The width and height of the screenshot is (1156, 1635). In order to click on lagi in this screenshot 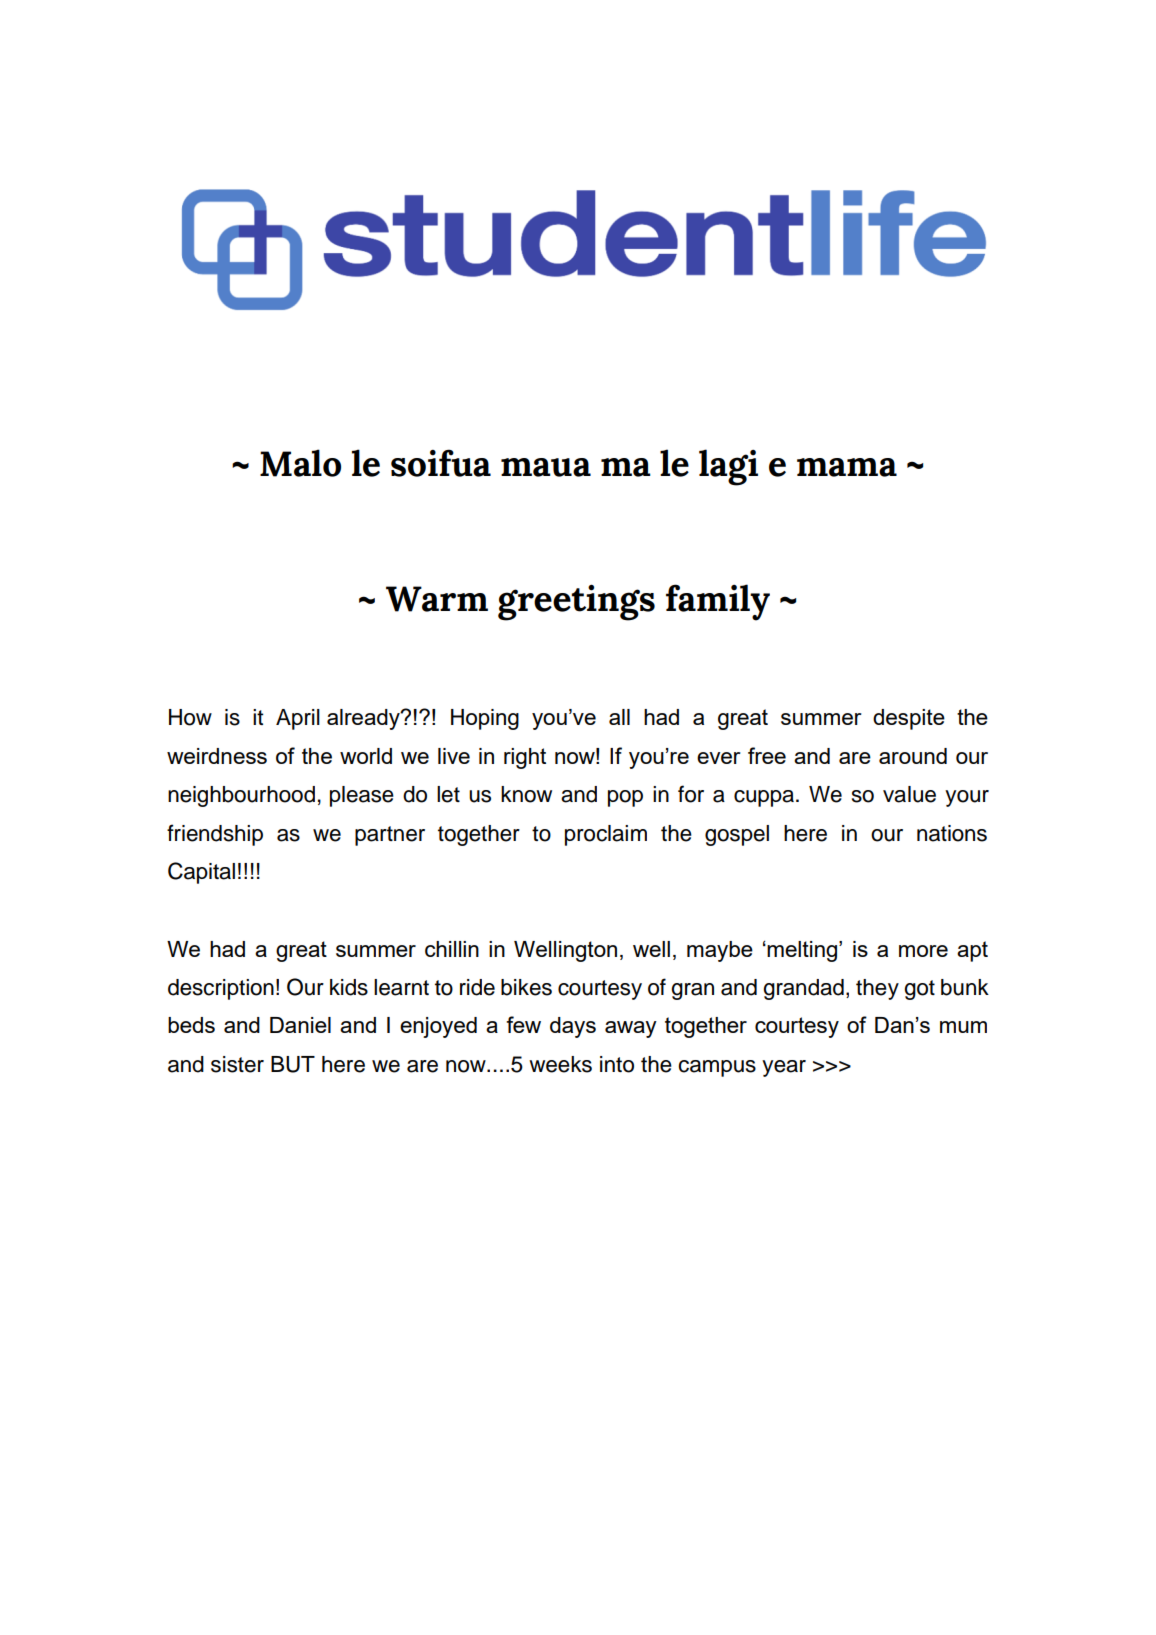, I will do `click(728, 467)`.
